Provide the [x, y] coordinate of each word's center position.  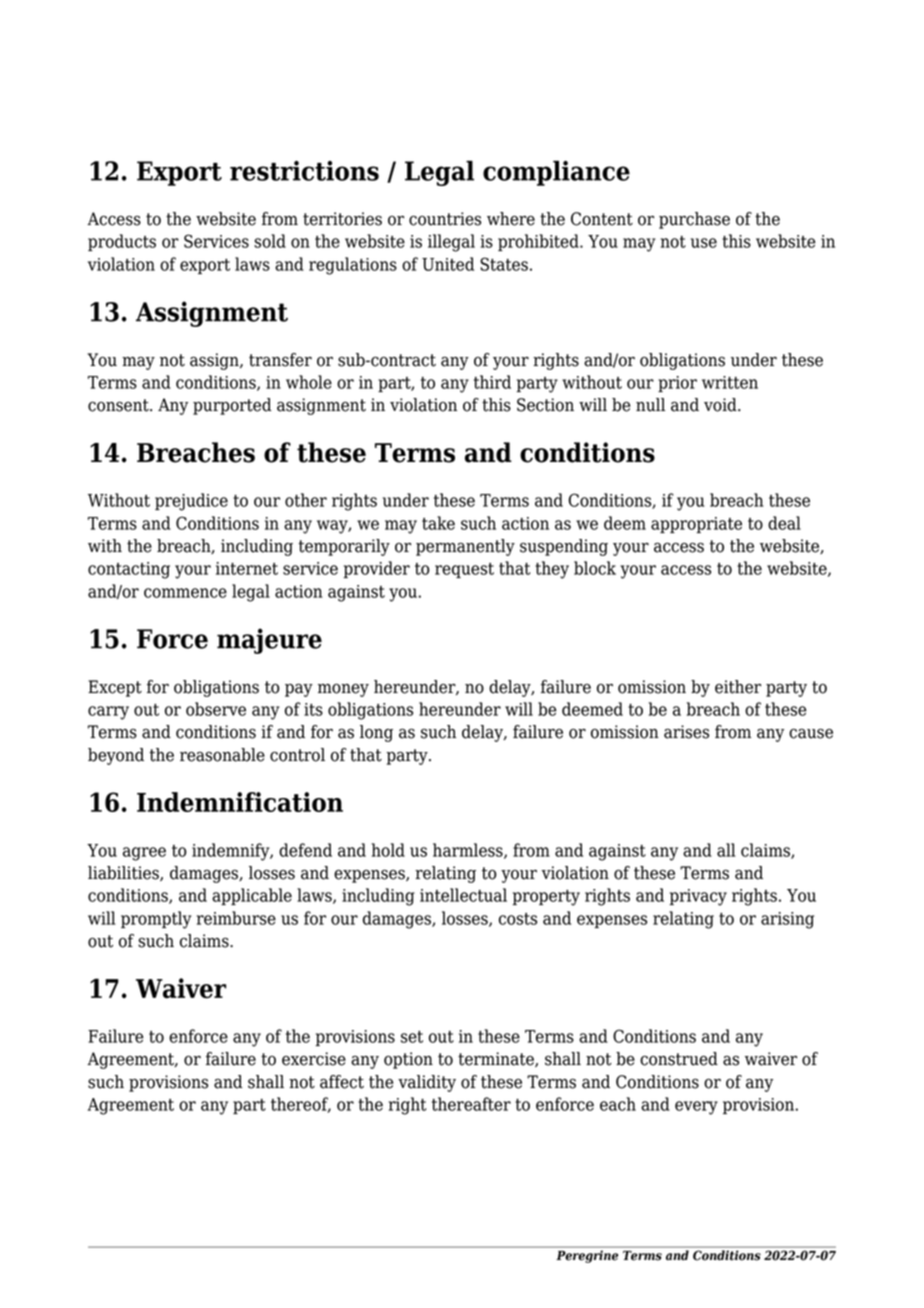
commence [185, 593]
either [738, 687]
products [122, 242]
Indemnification [240, 802]
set [412, 1037]
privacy [698, 897]
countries [445, 219]
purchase [694, 220]
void [721, 405]
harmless [469, 851]
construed [679, 1059]
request [464, 570]
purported [232, 406]
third [492, 382]
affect [342, 1082]
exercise [314, 1059]
